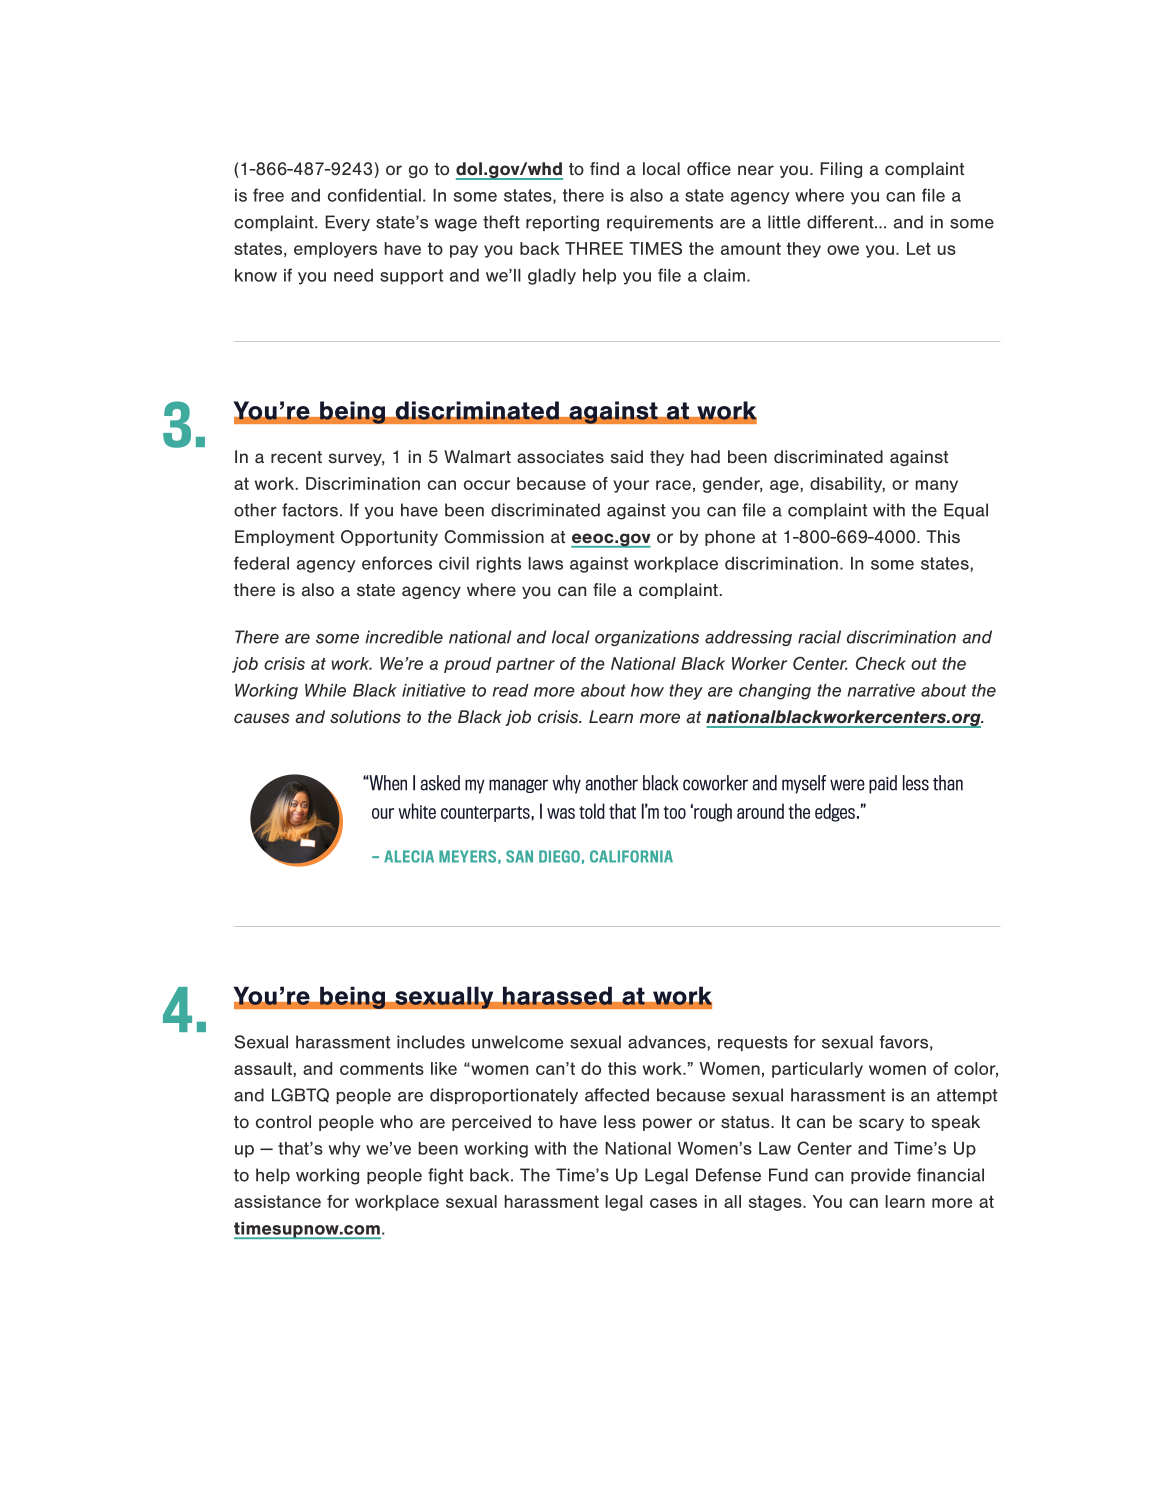 Image resolution: width=1163 pixels, height=1505 pixels. Describe the element at coordinates (626, 456) in the screenshot. I see `said` at that location.
